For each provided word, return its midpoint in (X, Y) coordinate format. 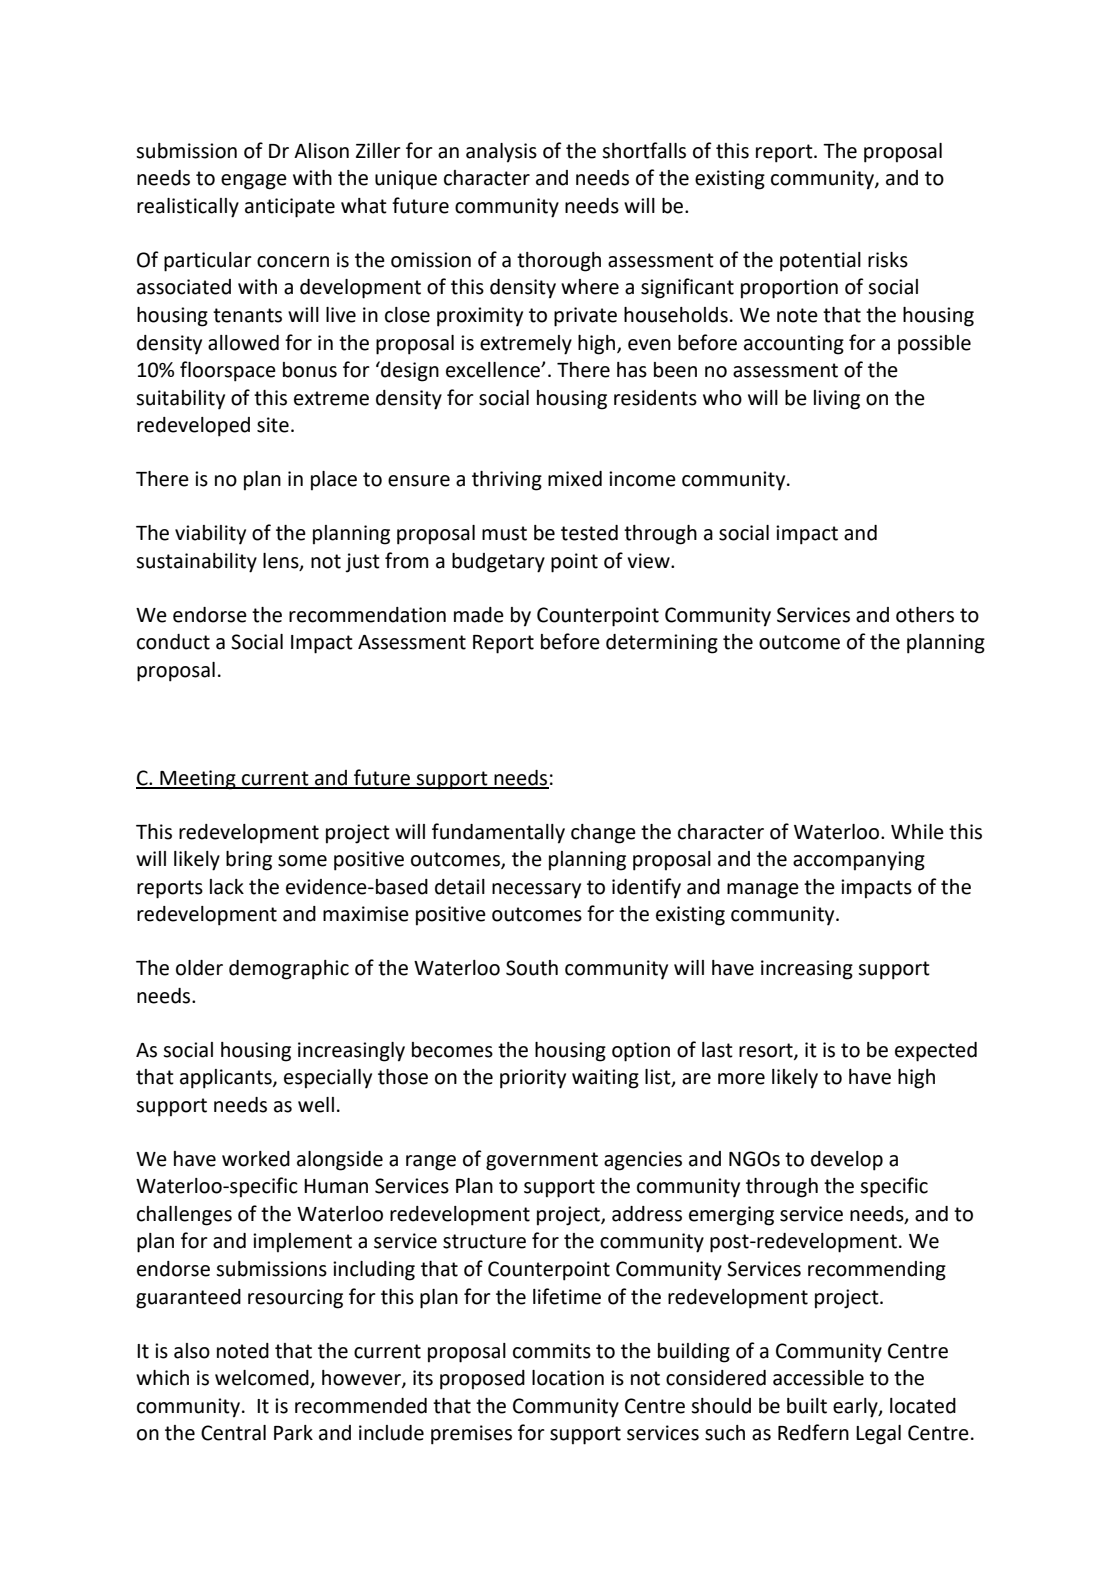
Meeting (198, 780)
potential (820, 262)
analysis (501, 153)
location (568, 1378)
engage (254, 182)
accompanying (859, 861)
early (856, 1408)
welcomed (263, 1379)
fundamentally (498, 833)
